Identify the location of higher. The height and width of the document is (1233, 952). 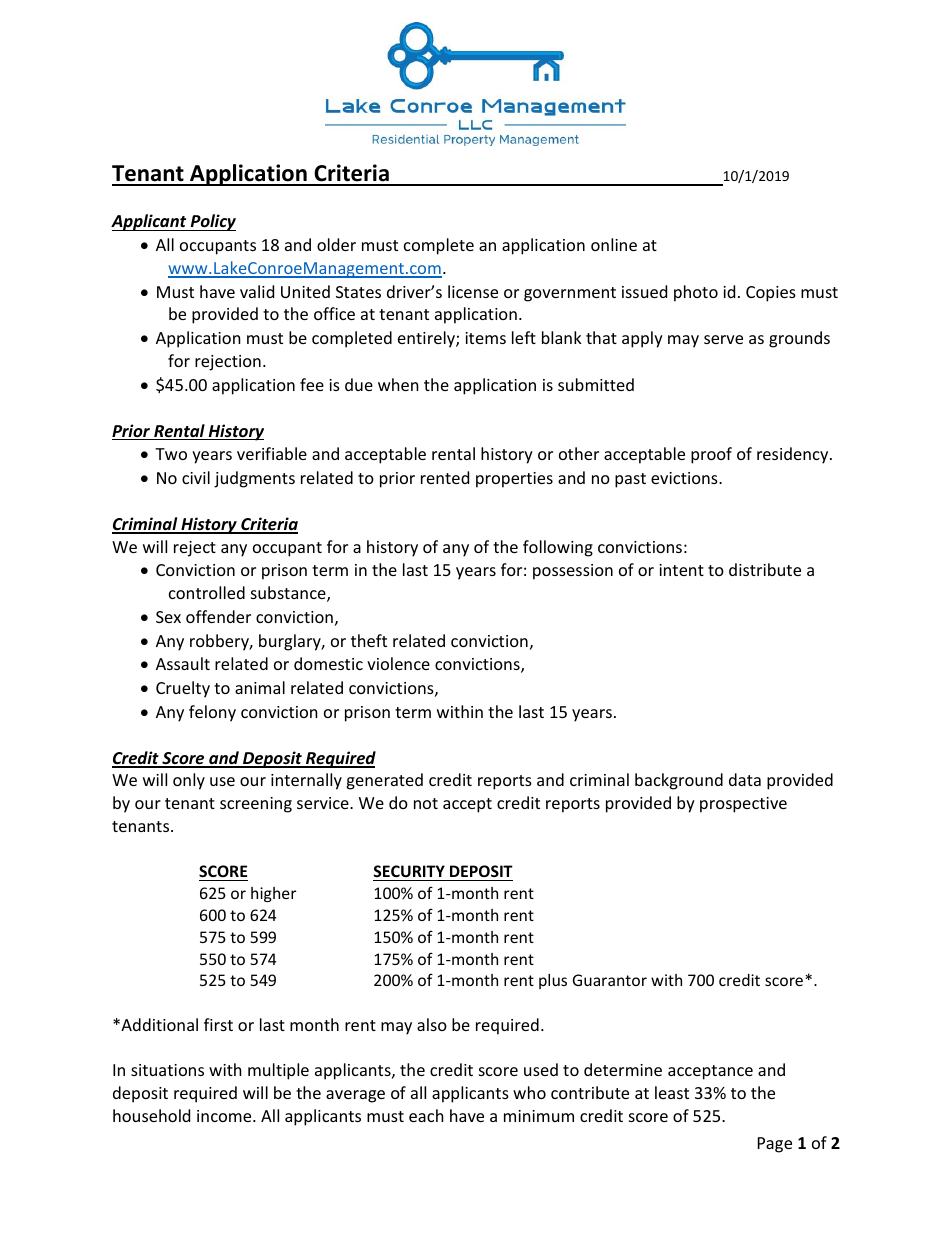
(273, 894).
